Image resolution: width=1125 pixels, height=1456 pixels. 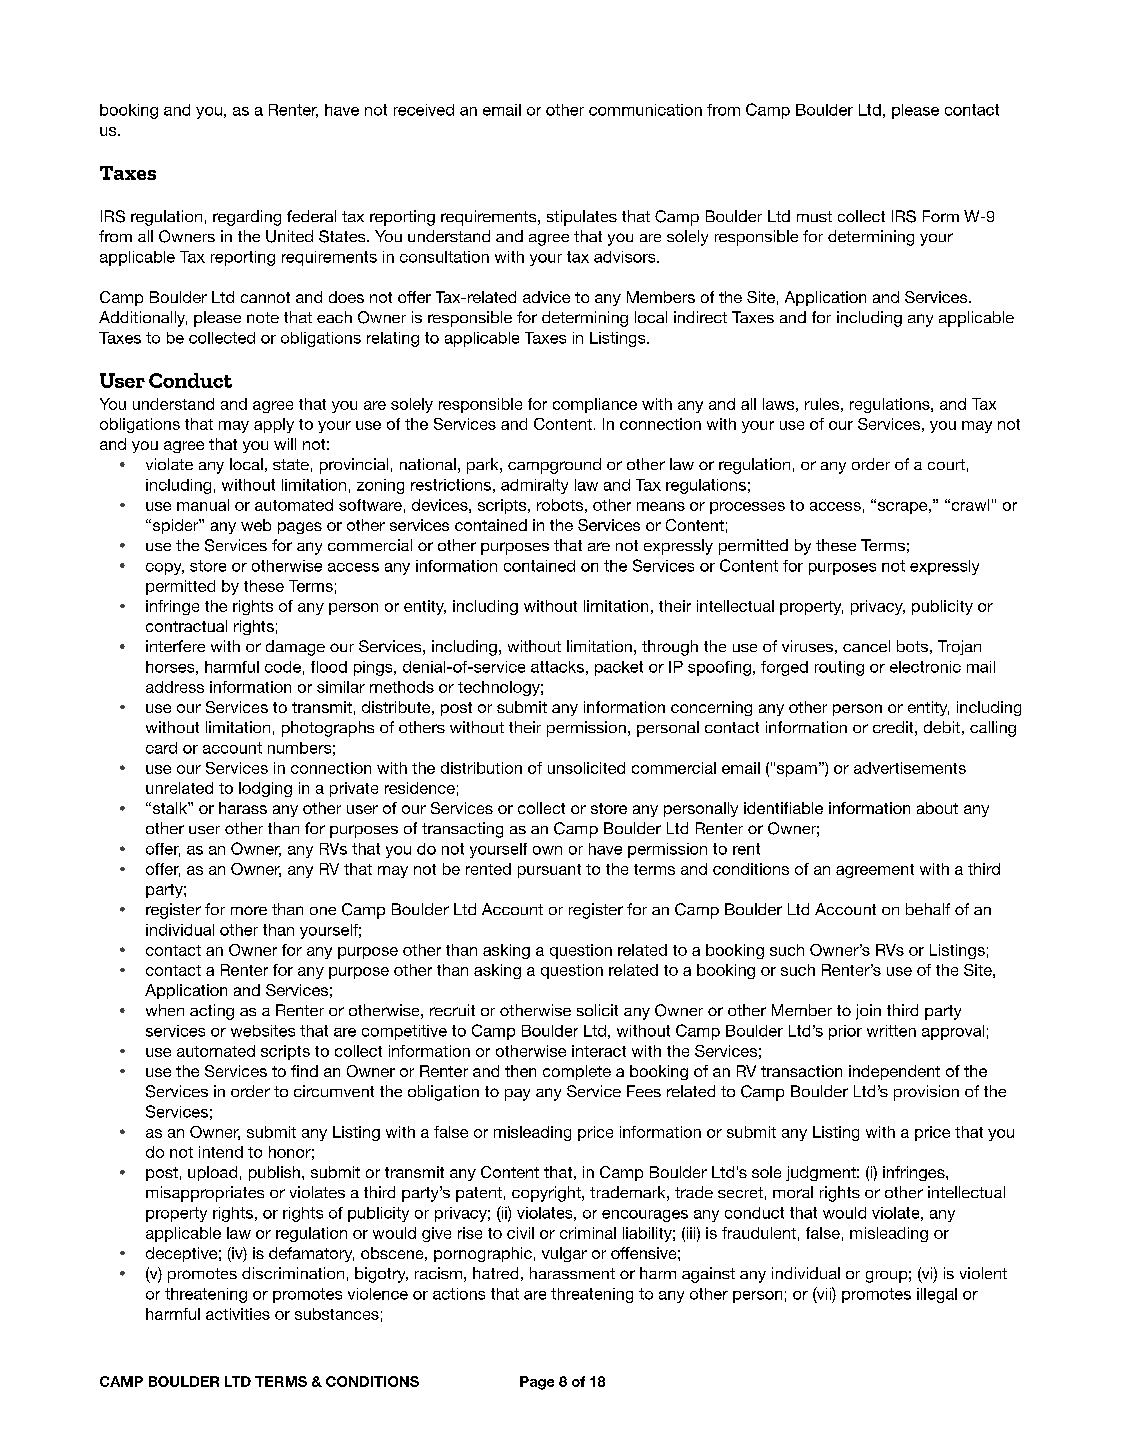 I want to click on code, so click(x=283, y=667).
